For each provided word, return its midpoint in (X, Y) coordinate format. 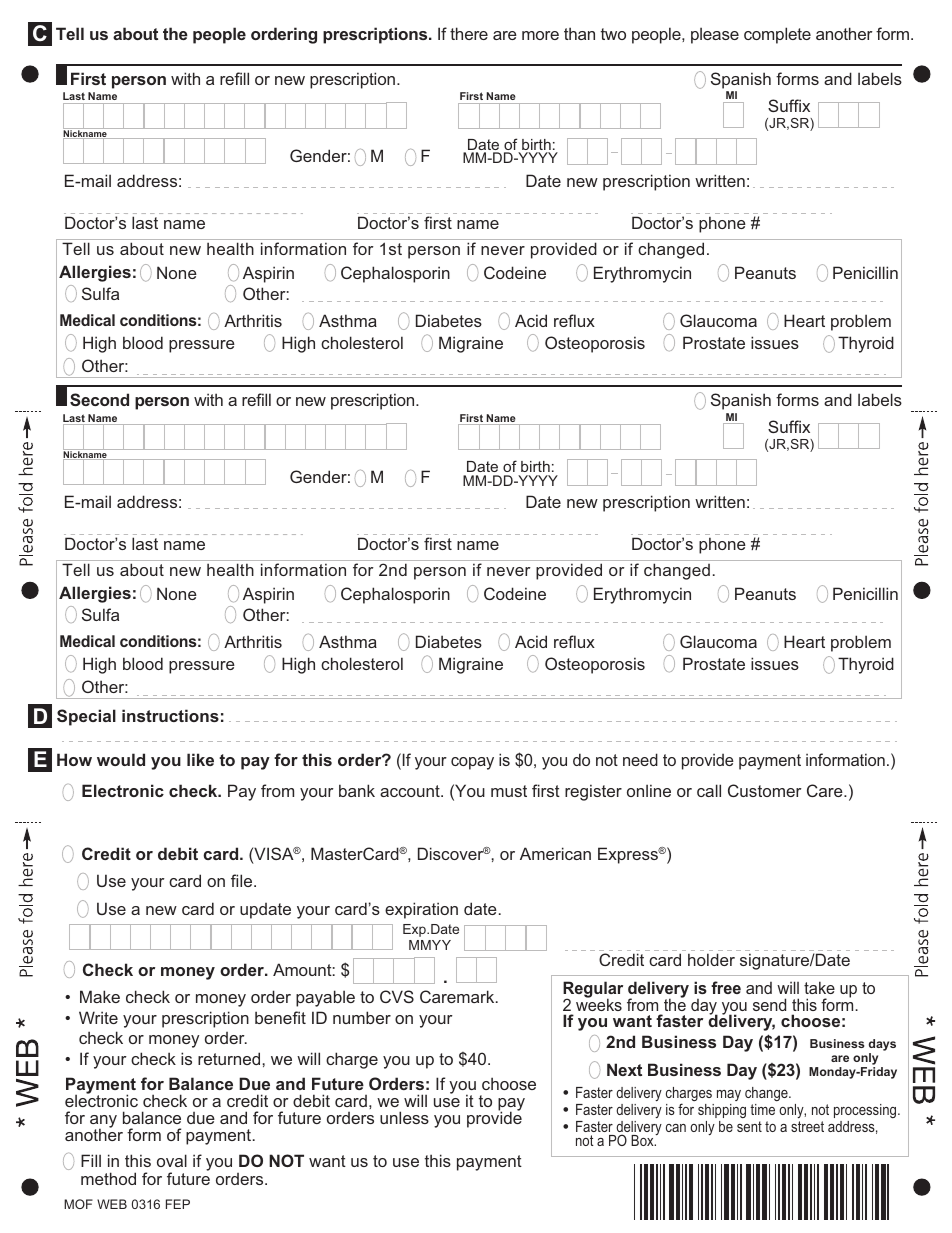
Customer (765, 790)
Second (99, 399)
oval (172, 1160)
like (200, 759)
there (469, 33)
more (540, 35)
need (640, 759)
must (509, 791)
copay (472, 763)
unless (404, 1117)
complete (777, 35)
